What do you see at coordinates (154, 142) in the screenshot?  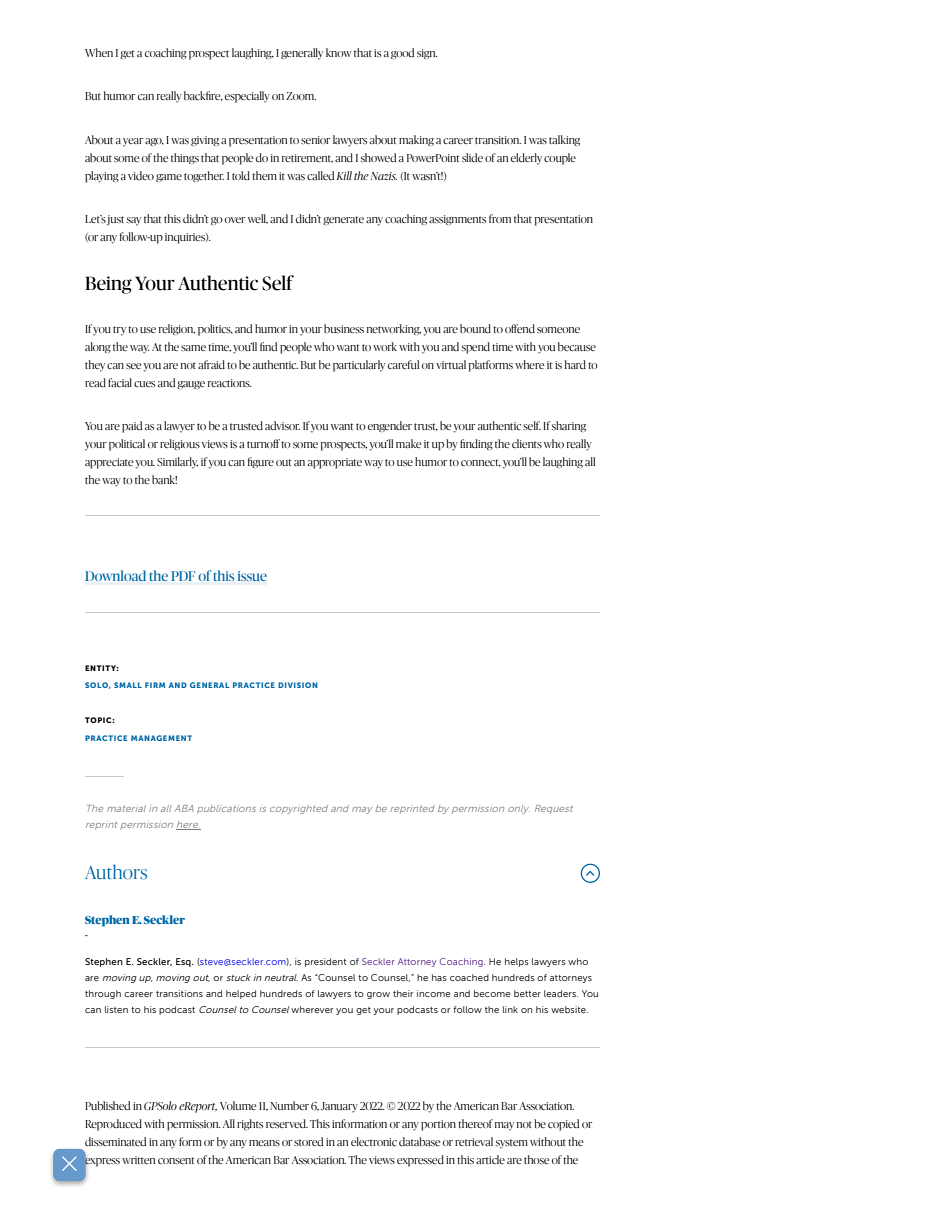 I see `ago` at bounding box center [154, 142].
